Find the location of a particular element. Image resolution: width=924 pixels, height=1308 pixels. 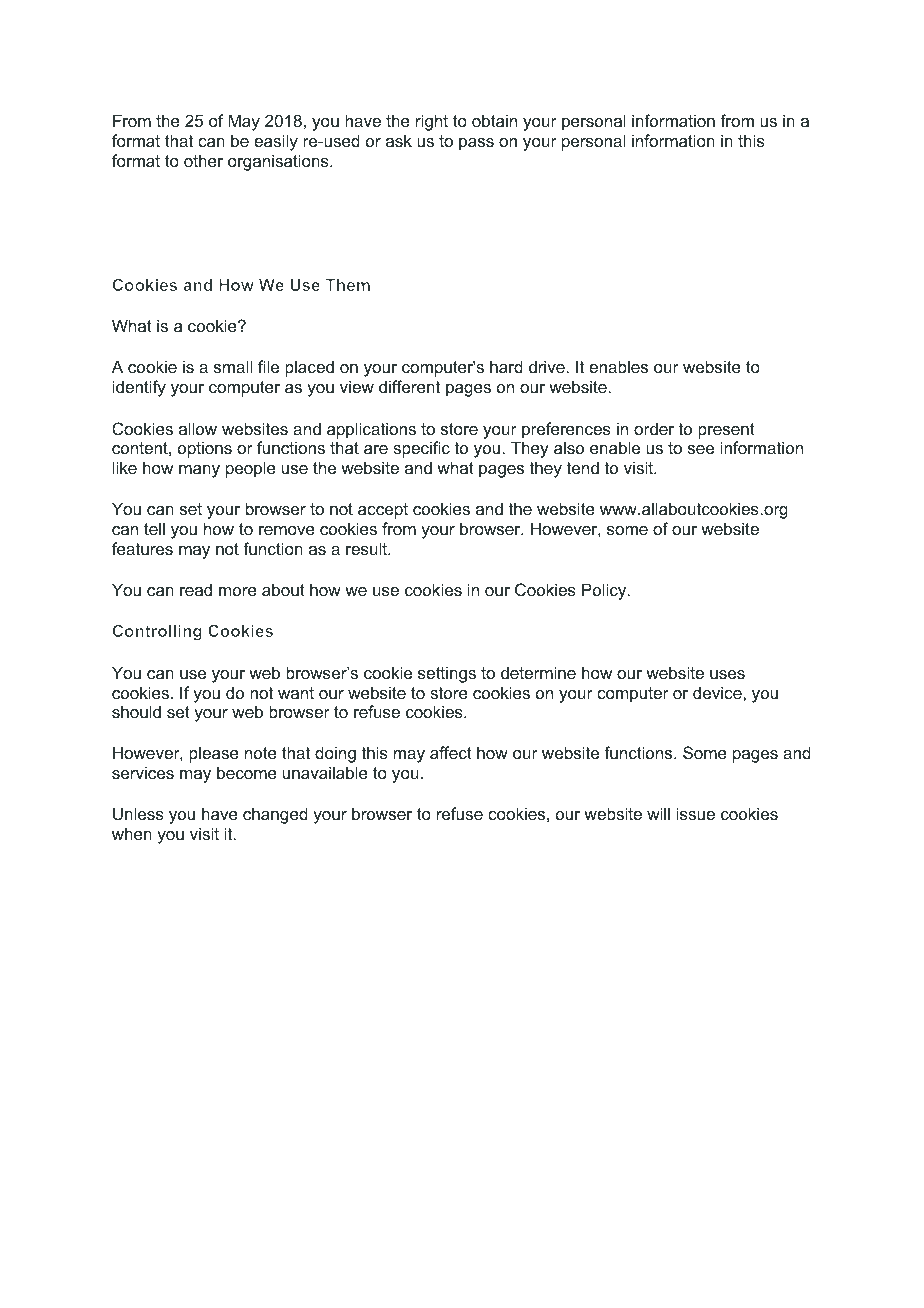

other is located at coordinates (203, 160).
